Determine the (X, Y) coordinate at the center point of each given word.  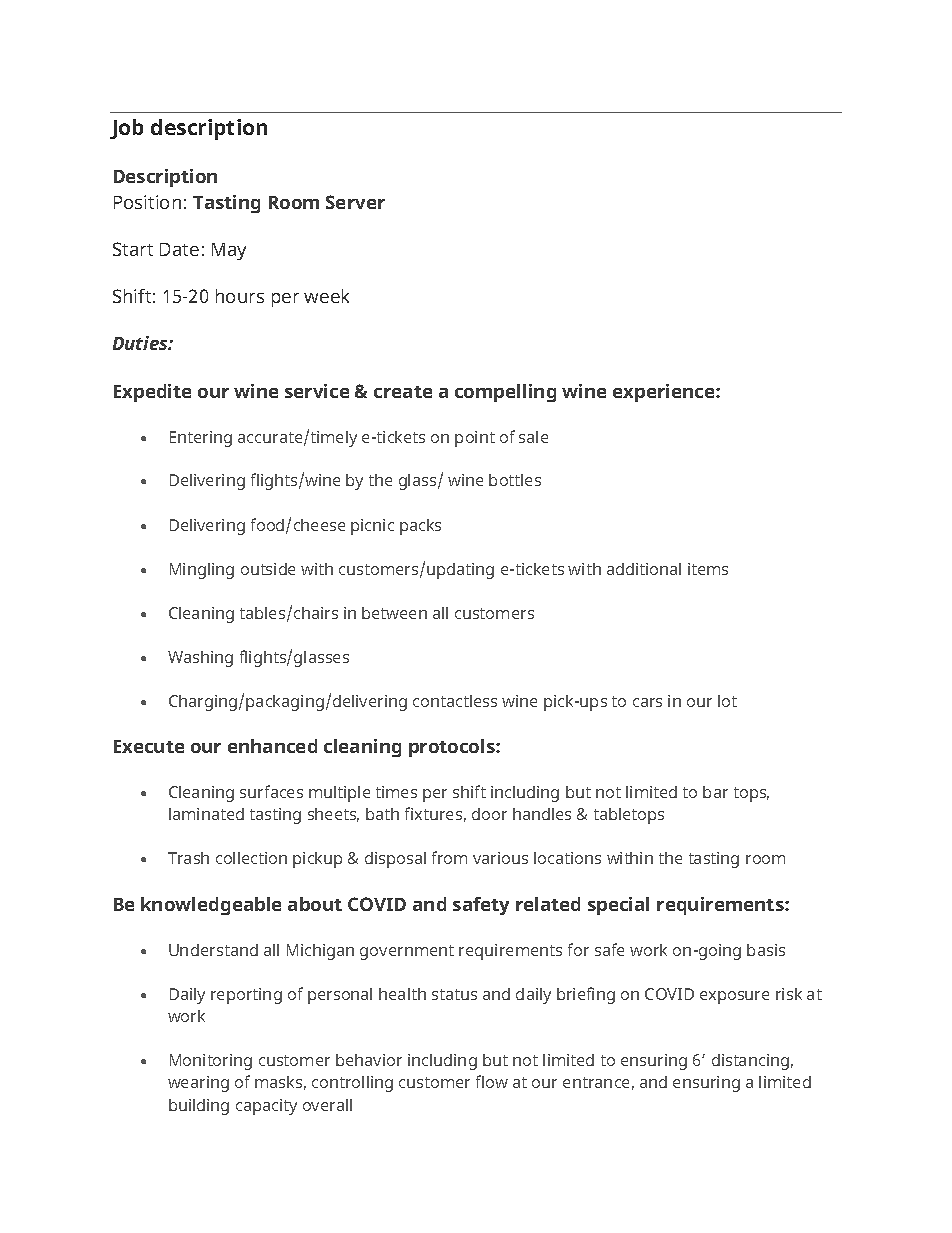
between (394, 613)
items (708, 569)
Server (355, 202)
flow (492, 1081)
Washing (200, 659)
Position (147, 202)
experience (665, 393)
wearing (198, 1084)
